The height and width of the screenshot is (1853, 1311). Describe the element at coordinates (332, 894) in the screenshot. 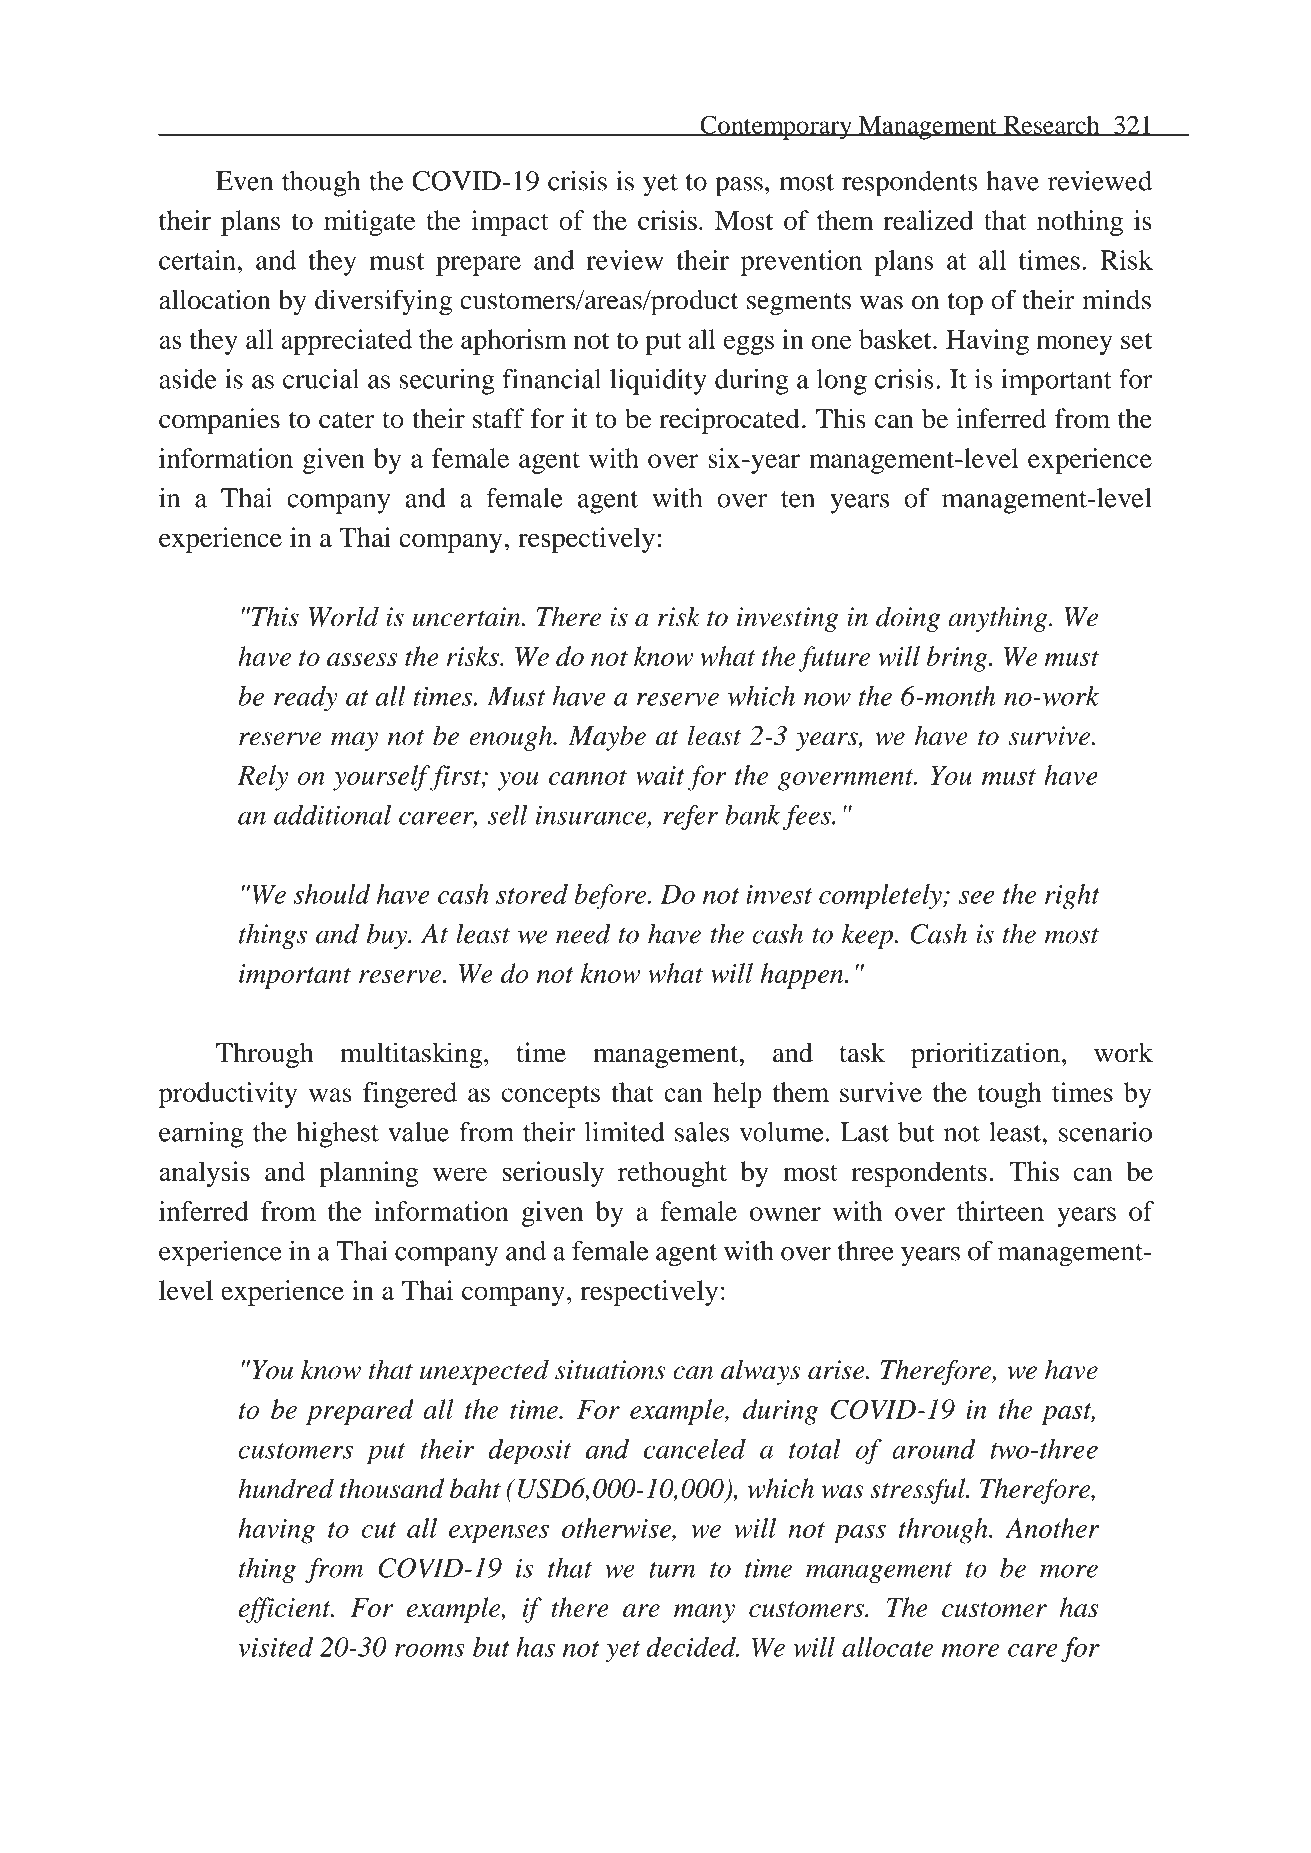

I see `should` at that location.
